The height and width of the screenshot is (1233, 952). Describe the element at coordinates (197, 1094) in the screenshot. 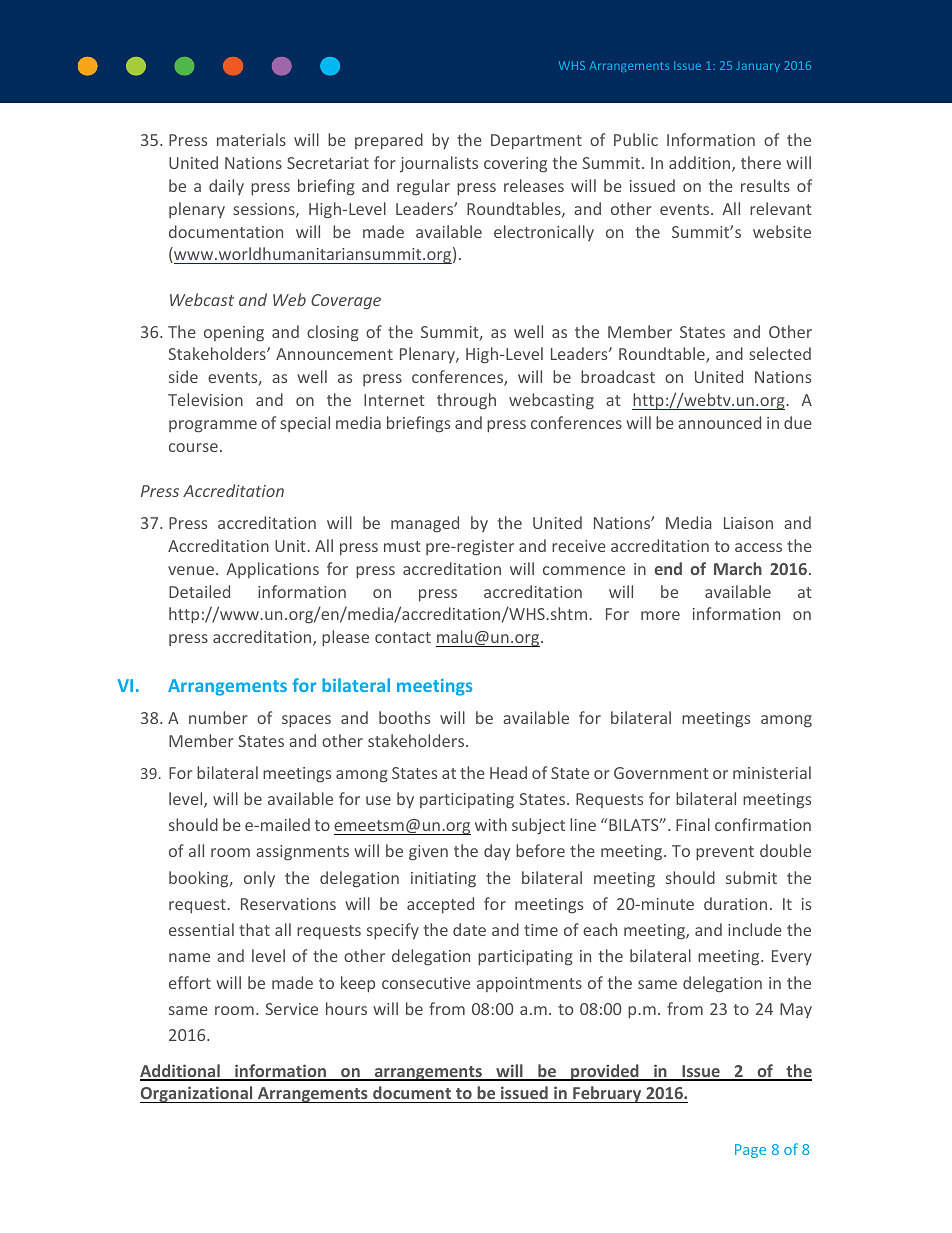

I see `Organizational` at that location.
